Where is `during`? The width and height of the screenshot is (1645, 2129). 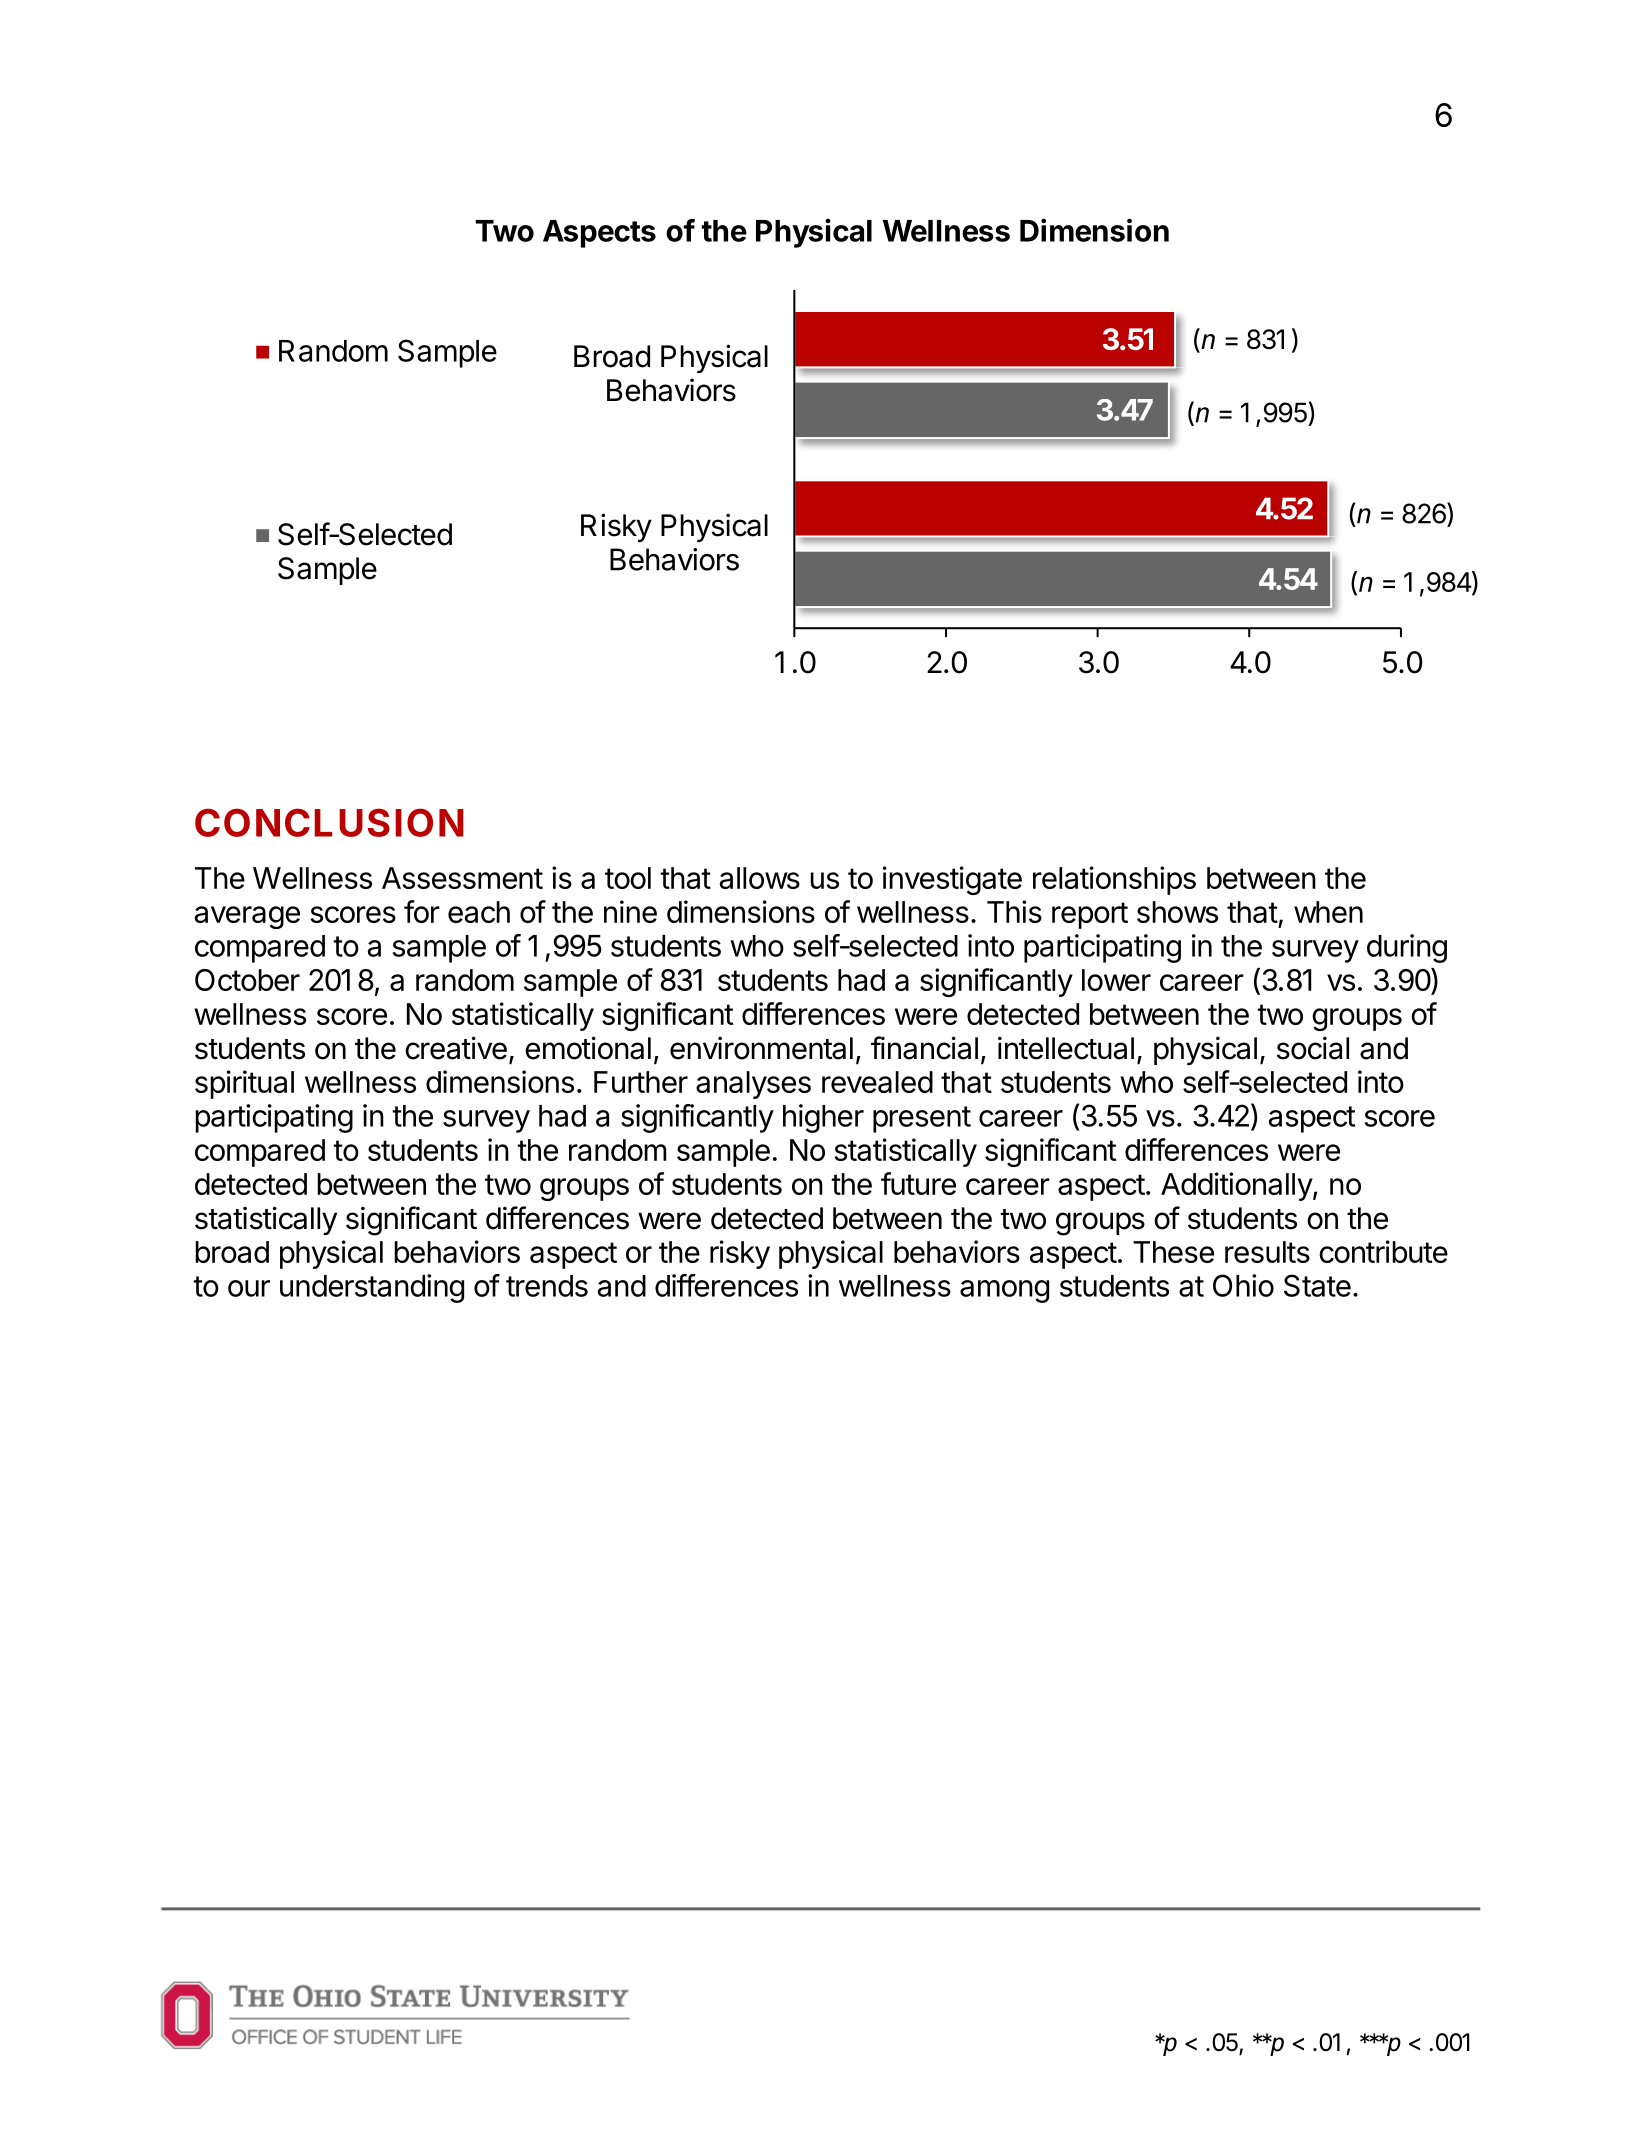
during is located at coordinates (1407, 948).
